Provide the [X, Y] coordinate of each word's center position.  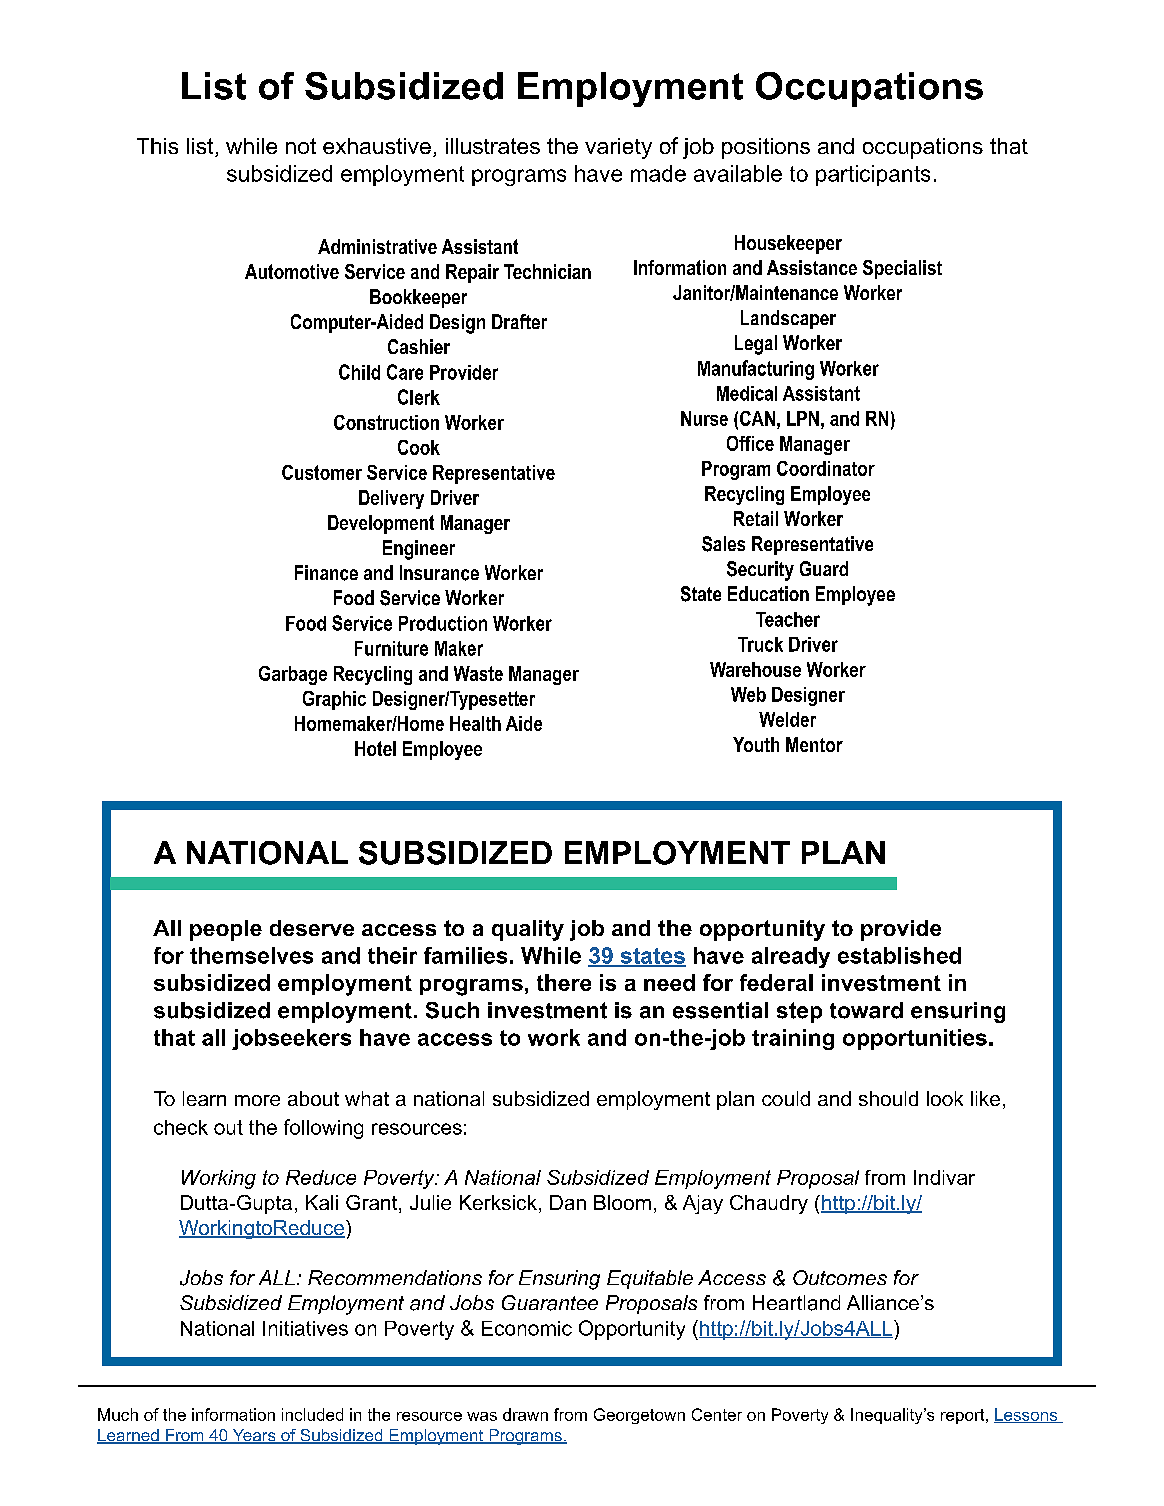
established [899, 955]
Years [254, 1436]
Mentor [814, 744]
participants [873, 175]
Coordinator [826, 468]
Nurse [704, 418]
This [157, 146]
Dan [568, 1202]
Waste [478, 673]
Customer [322, 472]
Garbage [293, 675]
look [945, 1098]
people [226, 930]
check [181, 1127]
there [564, 982]
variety [618, 148]
